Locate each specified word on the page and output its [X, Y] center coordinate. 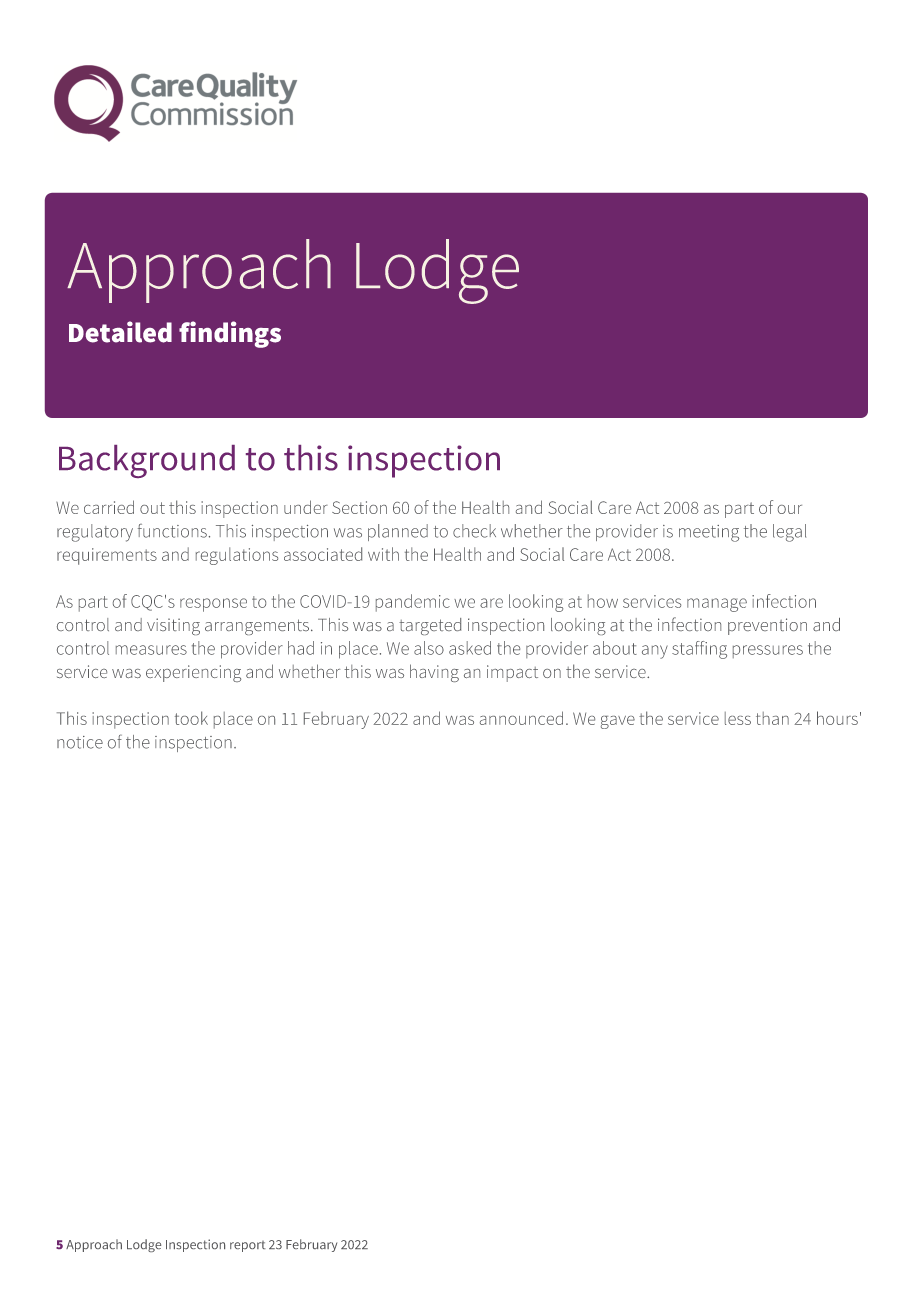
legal [789, 533]
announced [521, 718]
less [738, 718]
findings [230, 334]
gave [618, 722]
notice [80, 742]
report [248, 1246]
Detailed [120, 332]
